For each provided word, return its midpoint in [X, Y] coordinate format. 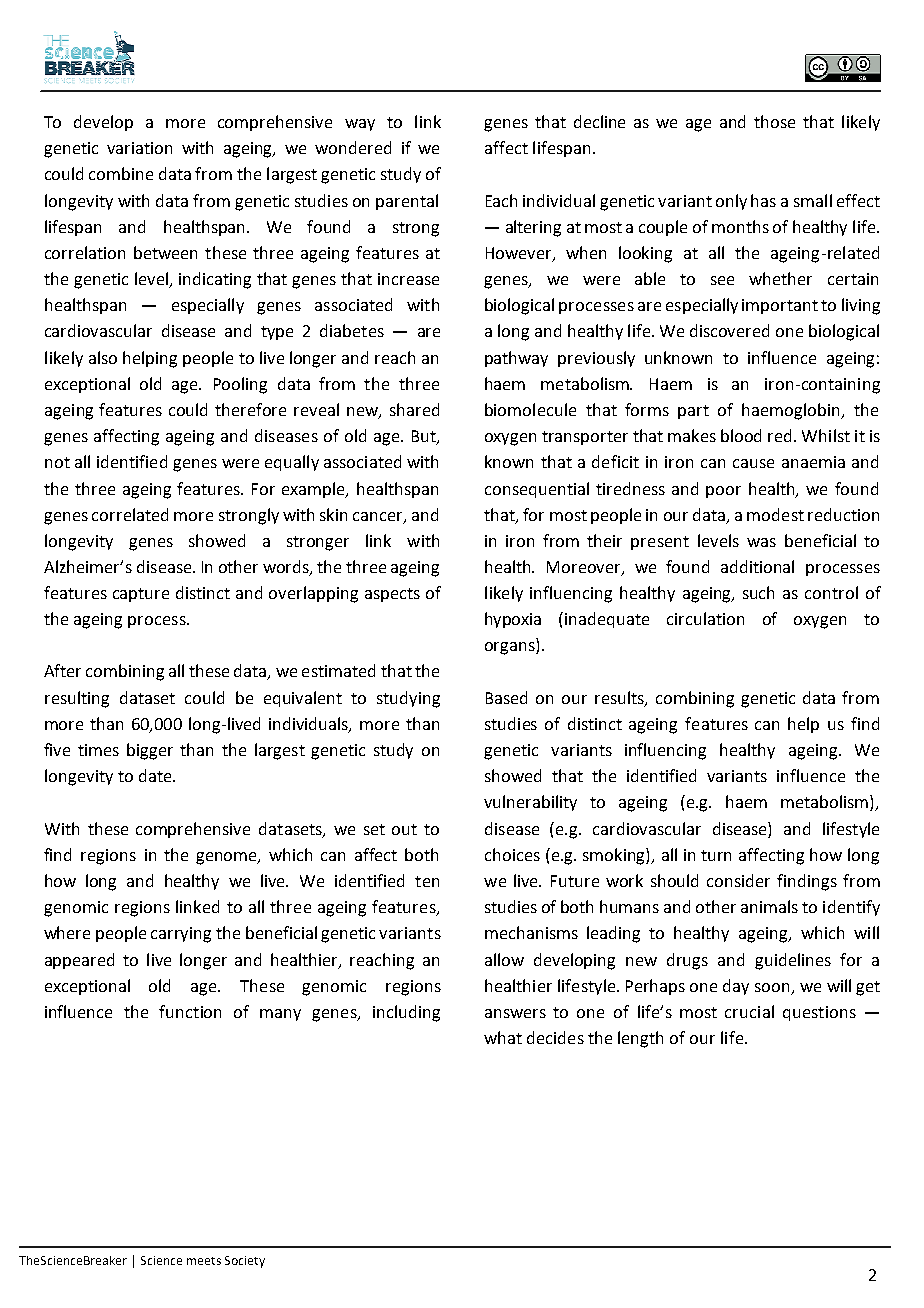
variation [139, 148]
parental [407, 202]
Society [245, 1262]
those [774, 121]
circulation [705, 618]
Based [506, 697]
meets [204, 1261]
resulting [77, 699]
